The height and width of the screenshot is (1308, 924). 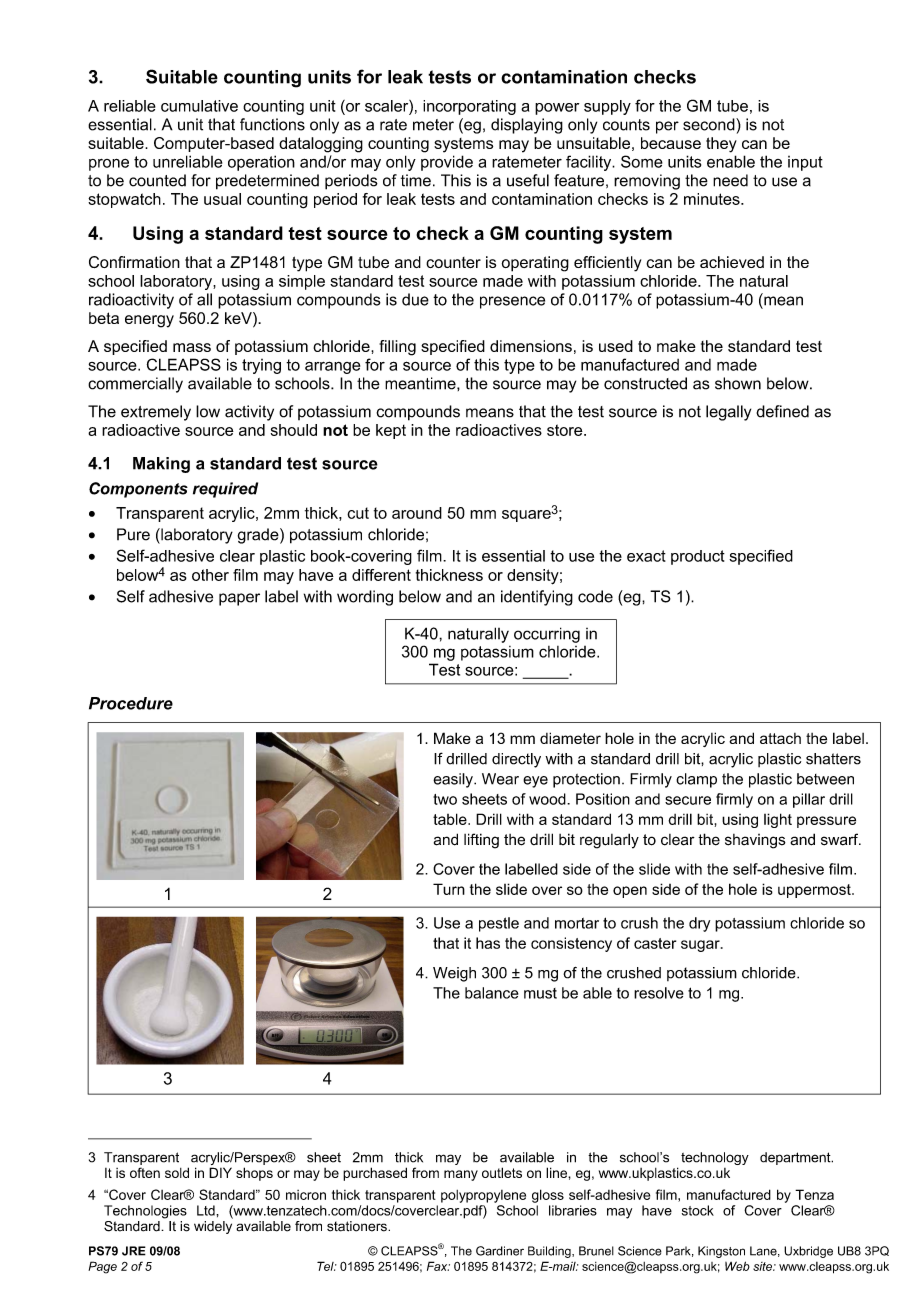 What do you see at coordinates (721, 145) in the screenshot?
I see `they` at bounding box center [721, 145].
